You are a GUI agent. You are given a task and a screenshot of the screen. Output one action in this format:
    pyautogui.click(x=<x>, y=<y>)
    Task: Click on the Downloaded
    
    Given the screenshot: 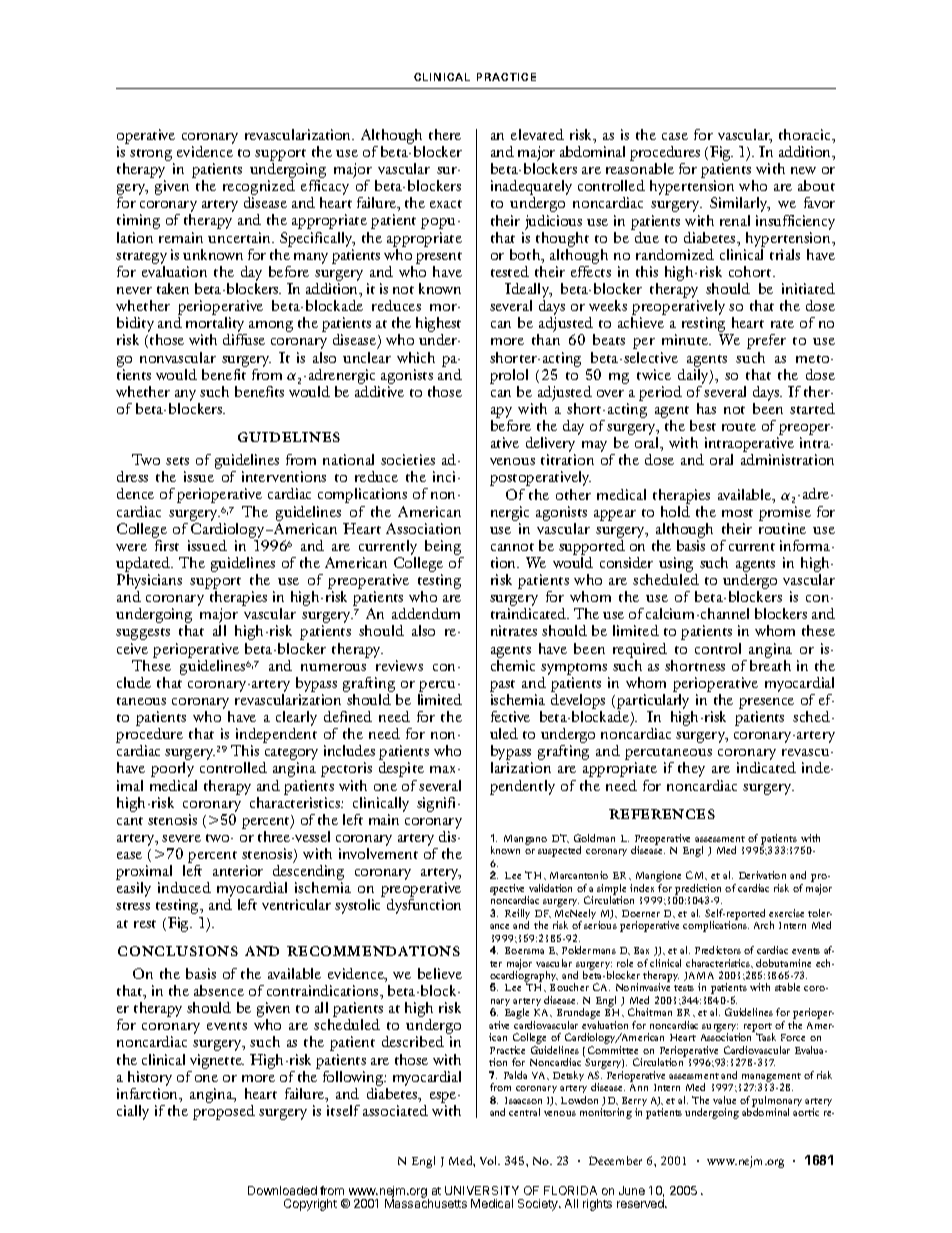 What is the action you would take?
    pyautogui.click(x=282, y=1190)
